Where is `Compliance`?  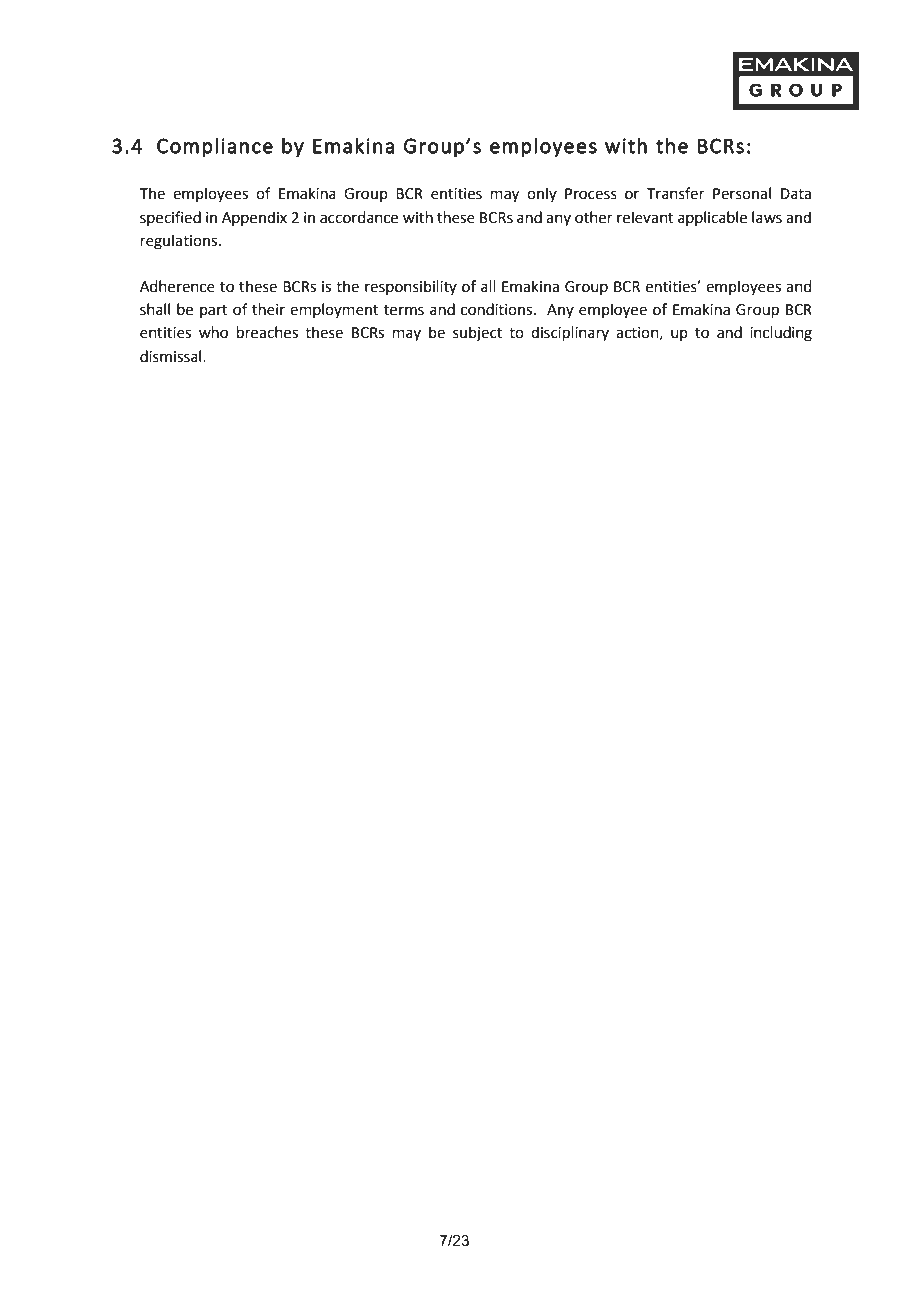
Compliance is located at coordinates (215, 147).
